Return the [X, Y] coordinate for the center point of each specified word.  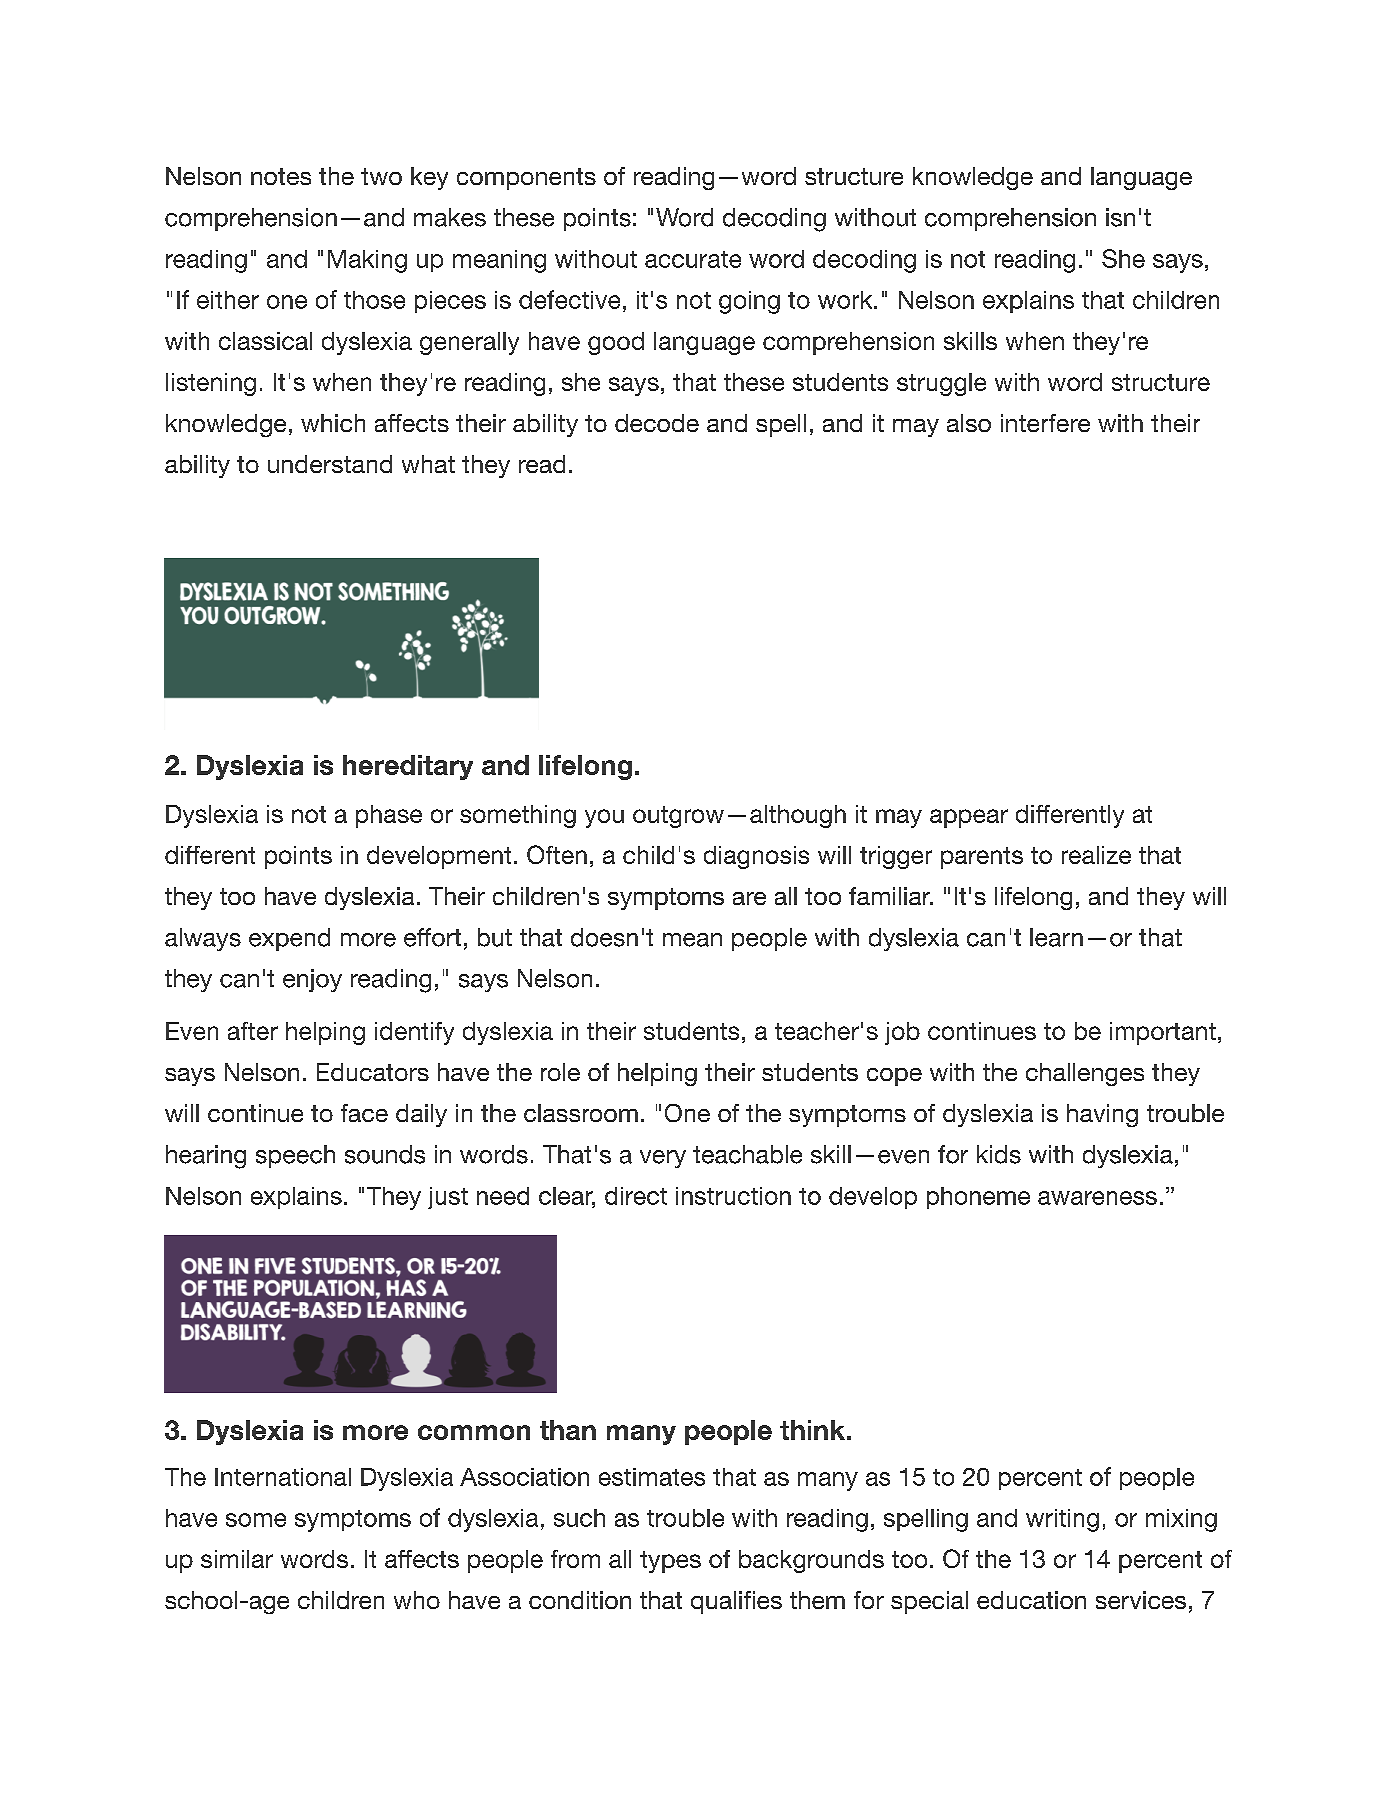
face [364, 1113]
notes [281, 176]
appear [969, 818]
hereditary [408, 767]
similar [237, 1559]
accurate [693, 259]
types [670, 1562]
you [604, 818]
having [1102, 1115]
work [846, 300]
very [663, 1159]
